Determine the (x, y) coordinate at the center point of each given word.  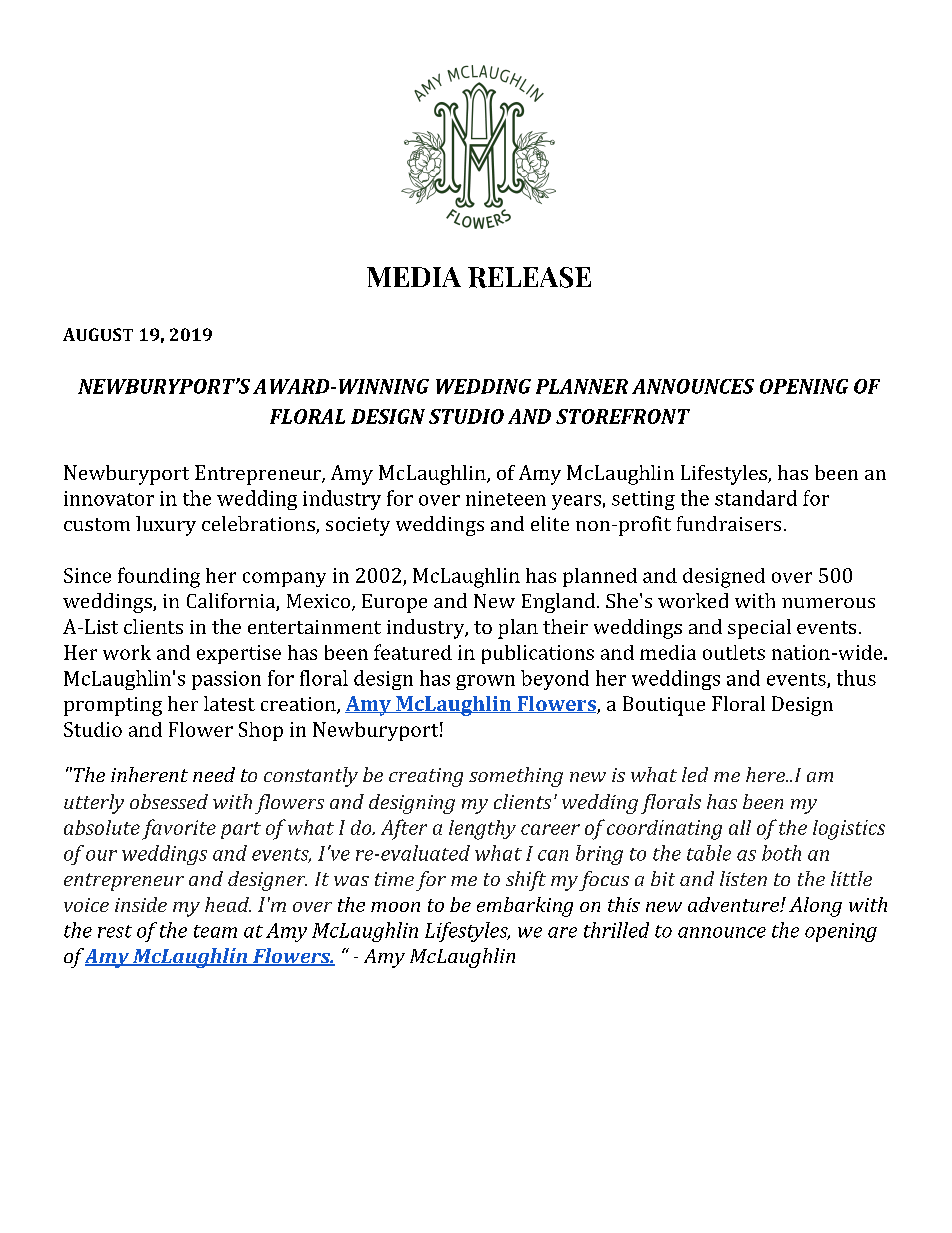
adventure (734, 904)
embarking (525, 907)
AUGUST (98, 334)
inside (141, 904)
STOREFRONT (623, 416)
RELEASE (529, 277)
